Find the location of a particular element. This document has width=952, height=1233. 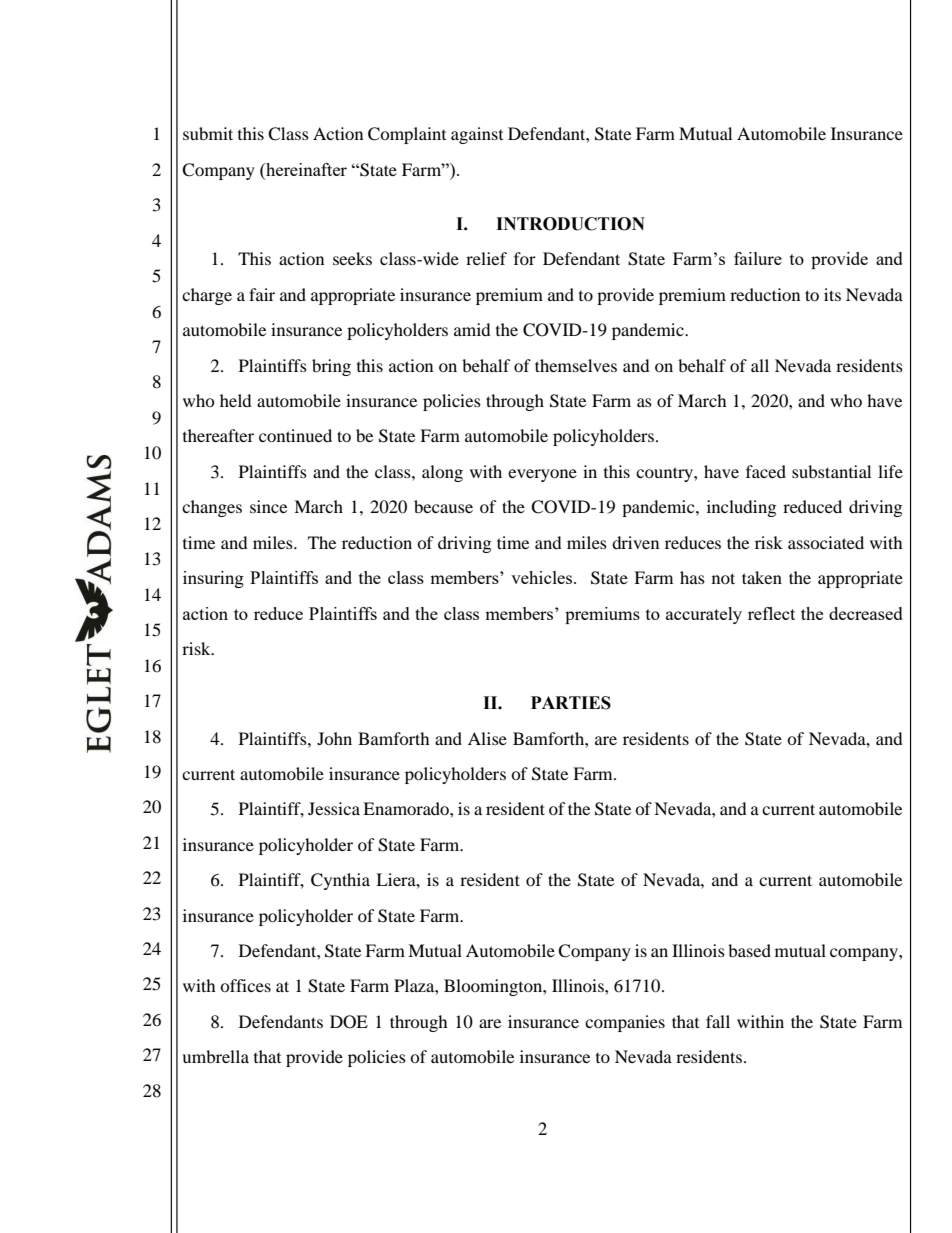

substantial is located at coordinates (831, 471).
